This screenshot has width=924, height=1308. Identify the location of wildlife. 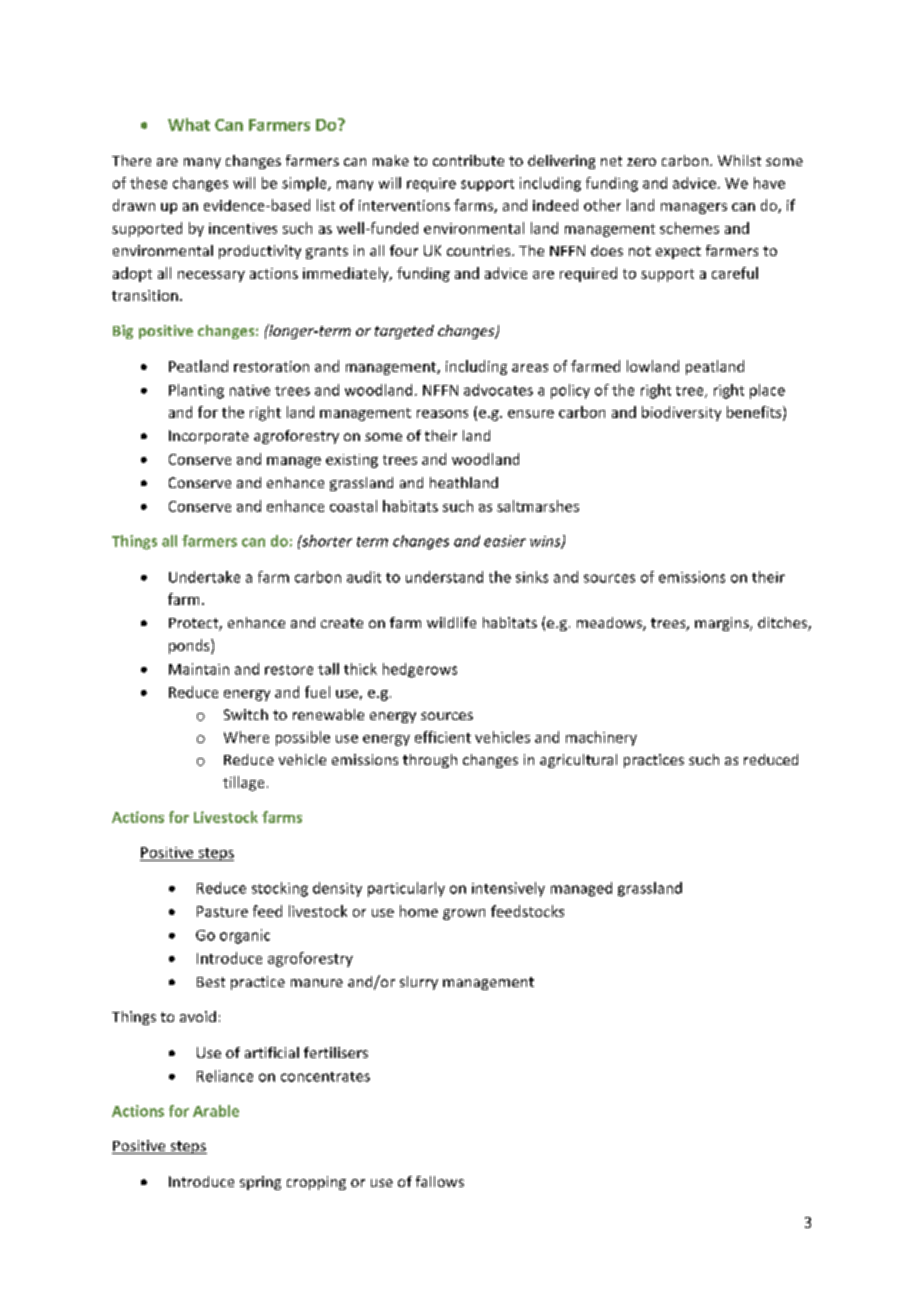
(451, 622).
